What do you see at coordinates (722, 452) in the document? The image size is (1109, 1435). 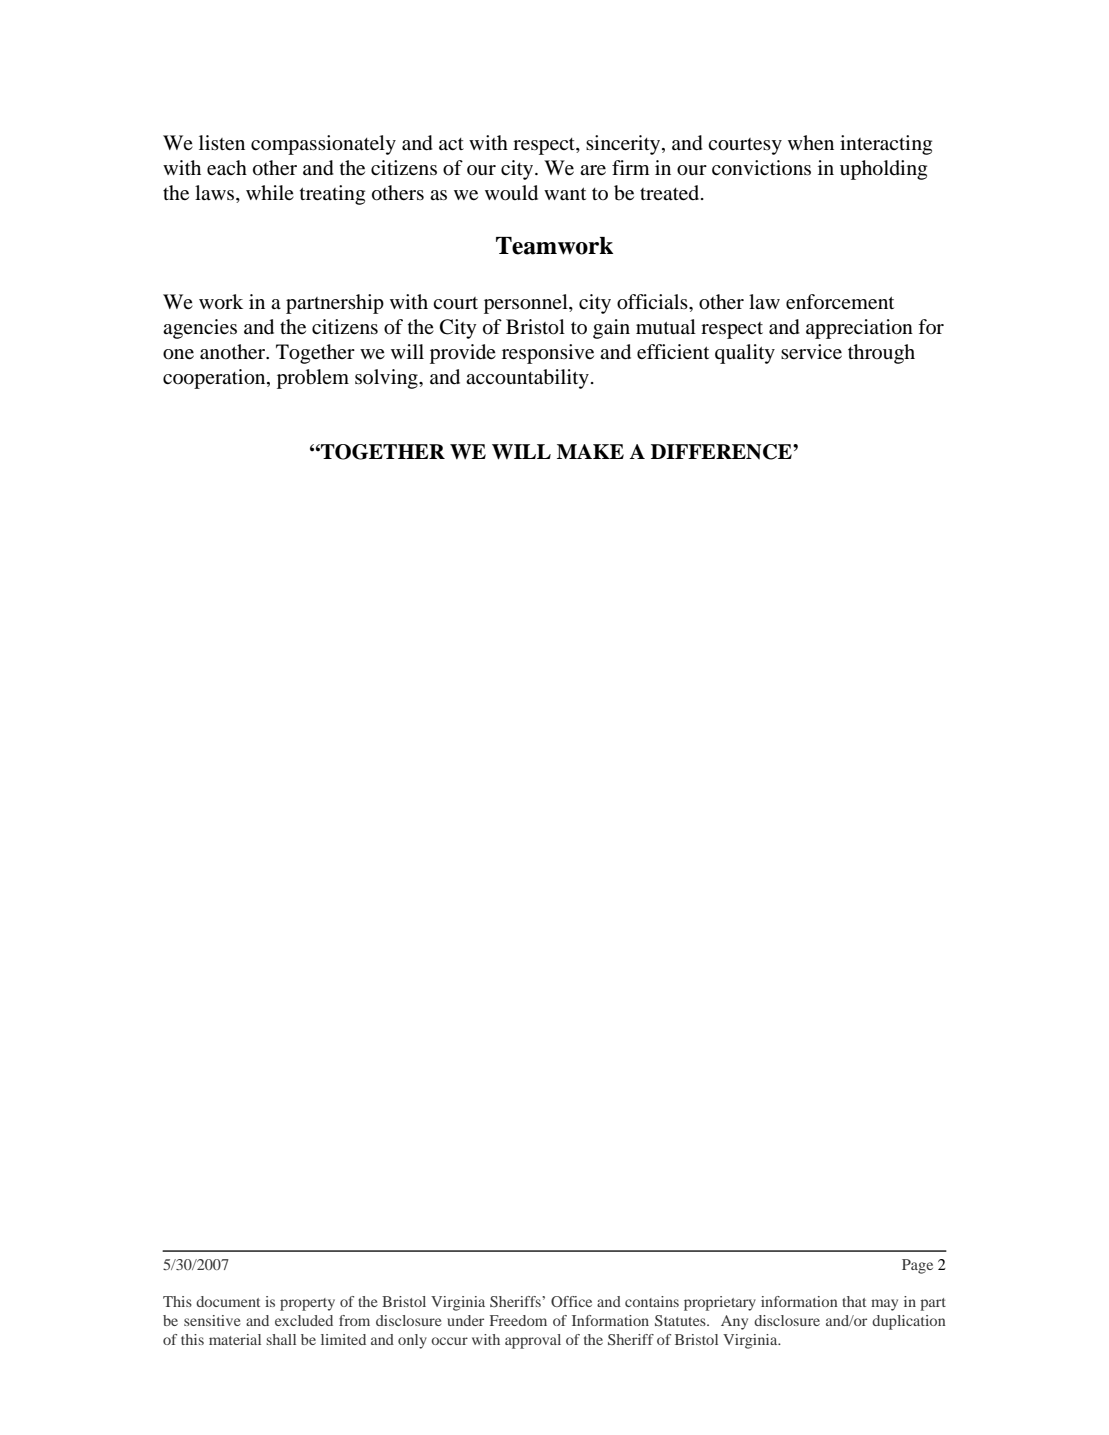 I see `DIFFERENCE` at bounding box center [722, 452].
